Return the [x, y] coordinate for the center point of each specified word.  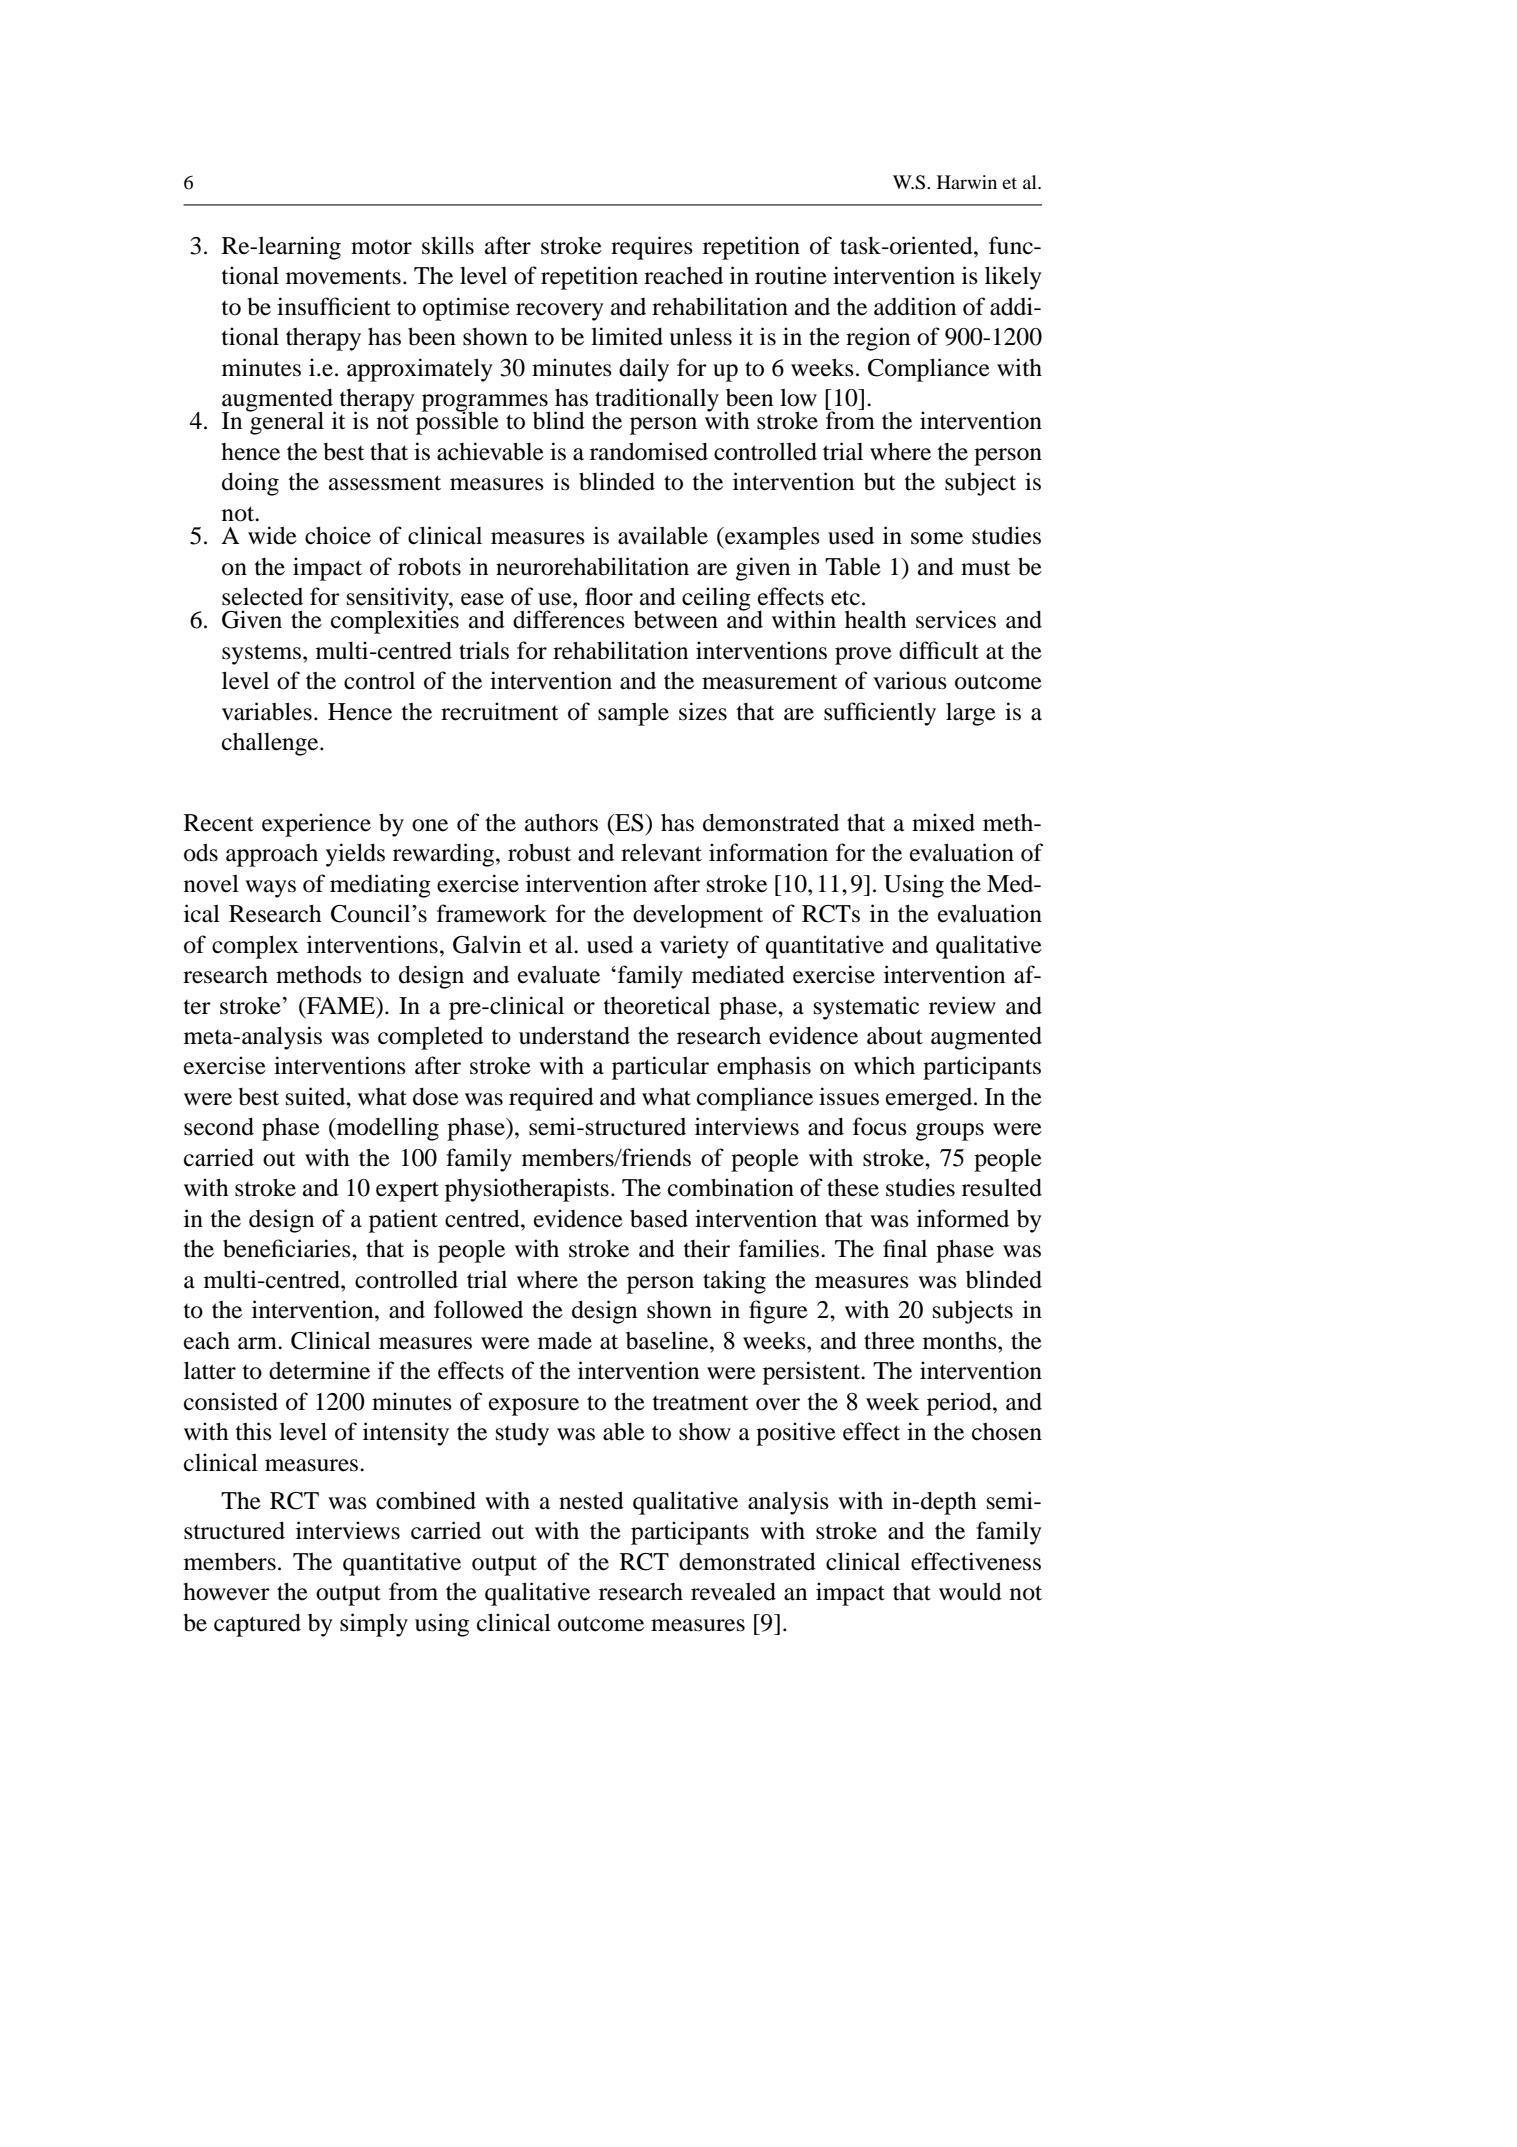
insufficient [334, 306]
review [962, 1005]
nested [591, 1500]
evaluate [559, 974]
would [970, 1591]
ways [270, 889]
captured [257, 1625]
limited [627, 336]
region [878, 339]
